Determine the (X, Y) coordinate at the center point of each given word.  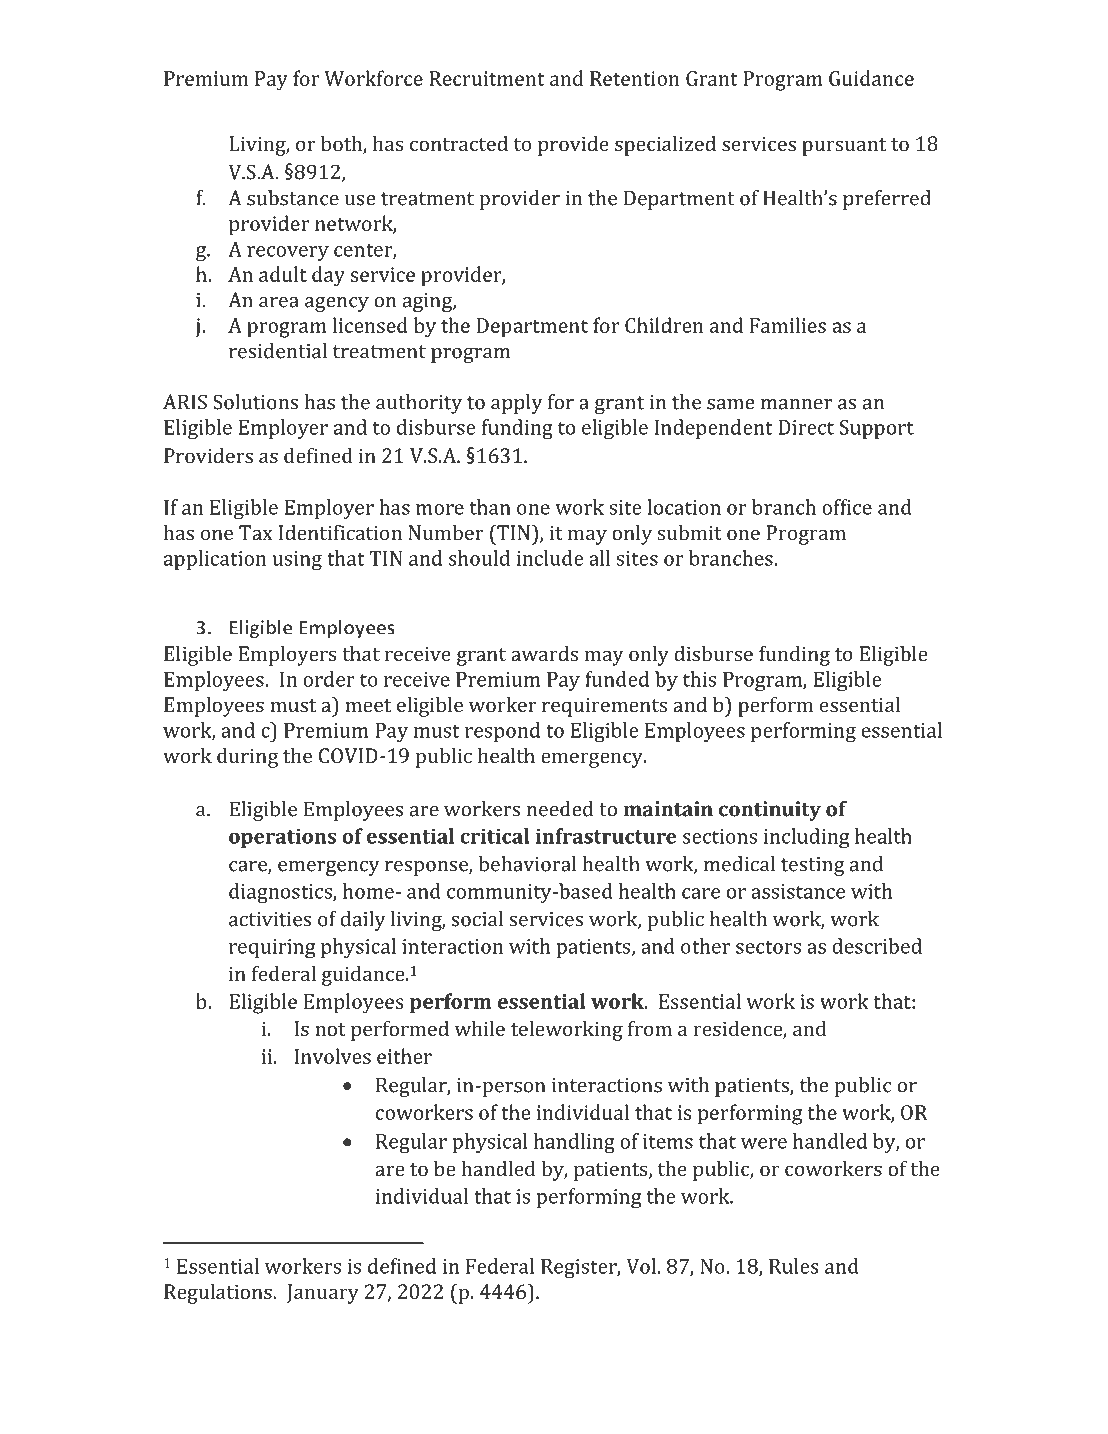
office (847, 507)
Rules (794, 1266)
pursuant (844, 147)
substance (293, 198)
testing (813, 866)
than (490, 507)
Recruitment (487, 78)
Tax (256, 532)
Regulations (219, 1294)
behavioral (527, 864)
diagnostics (281, 893)
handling (574, 1143)
